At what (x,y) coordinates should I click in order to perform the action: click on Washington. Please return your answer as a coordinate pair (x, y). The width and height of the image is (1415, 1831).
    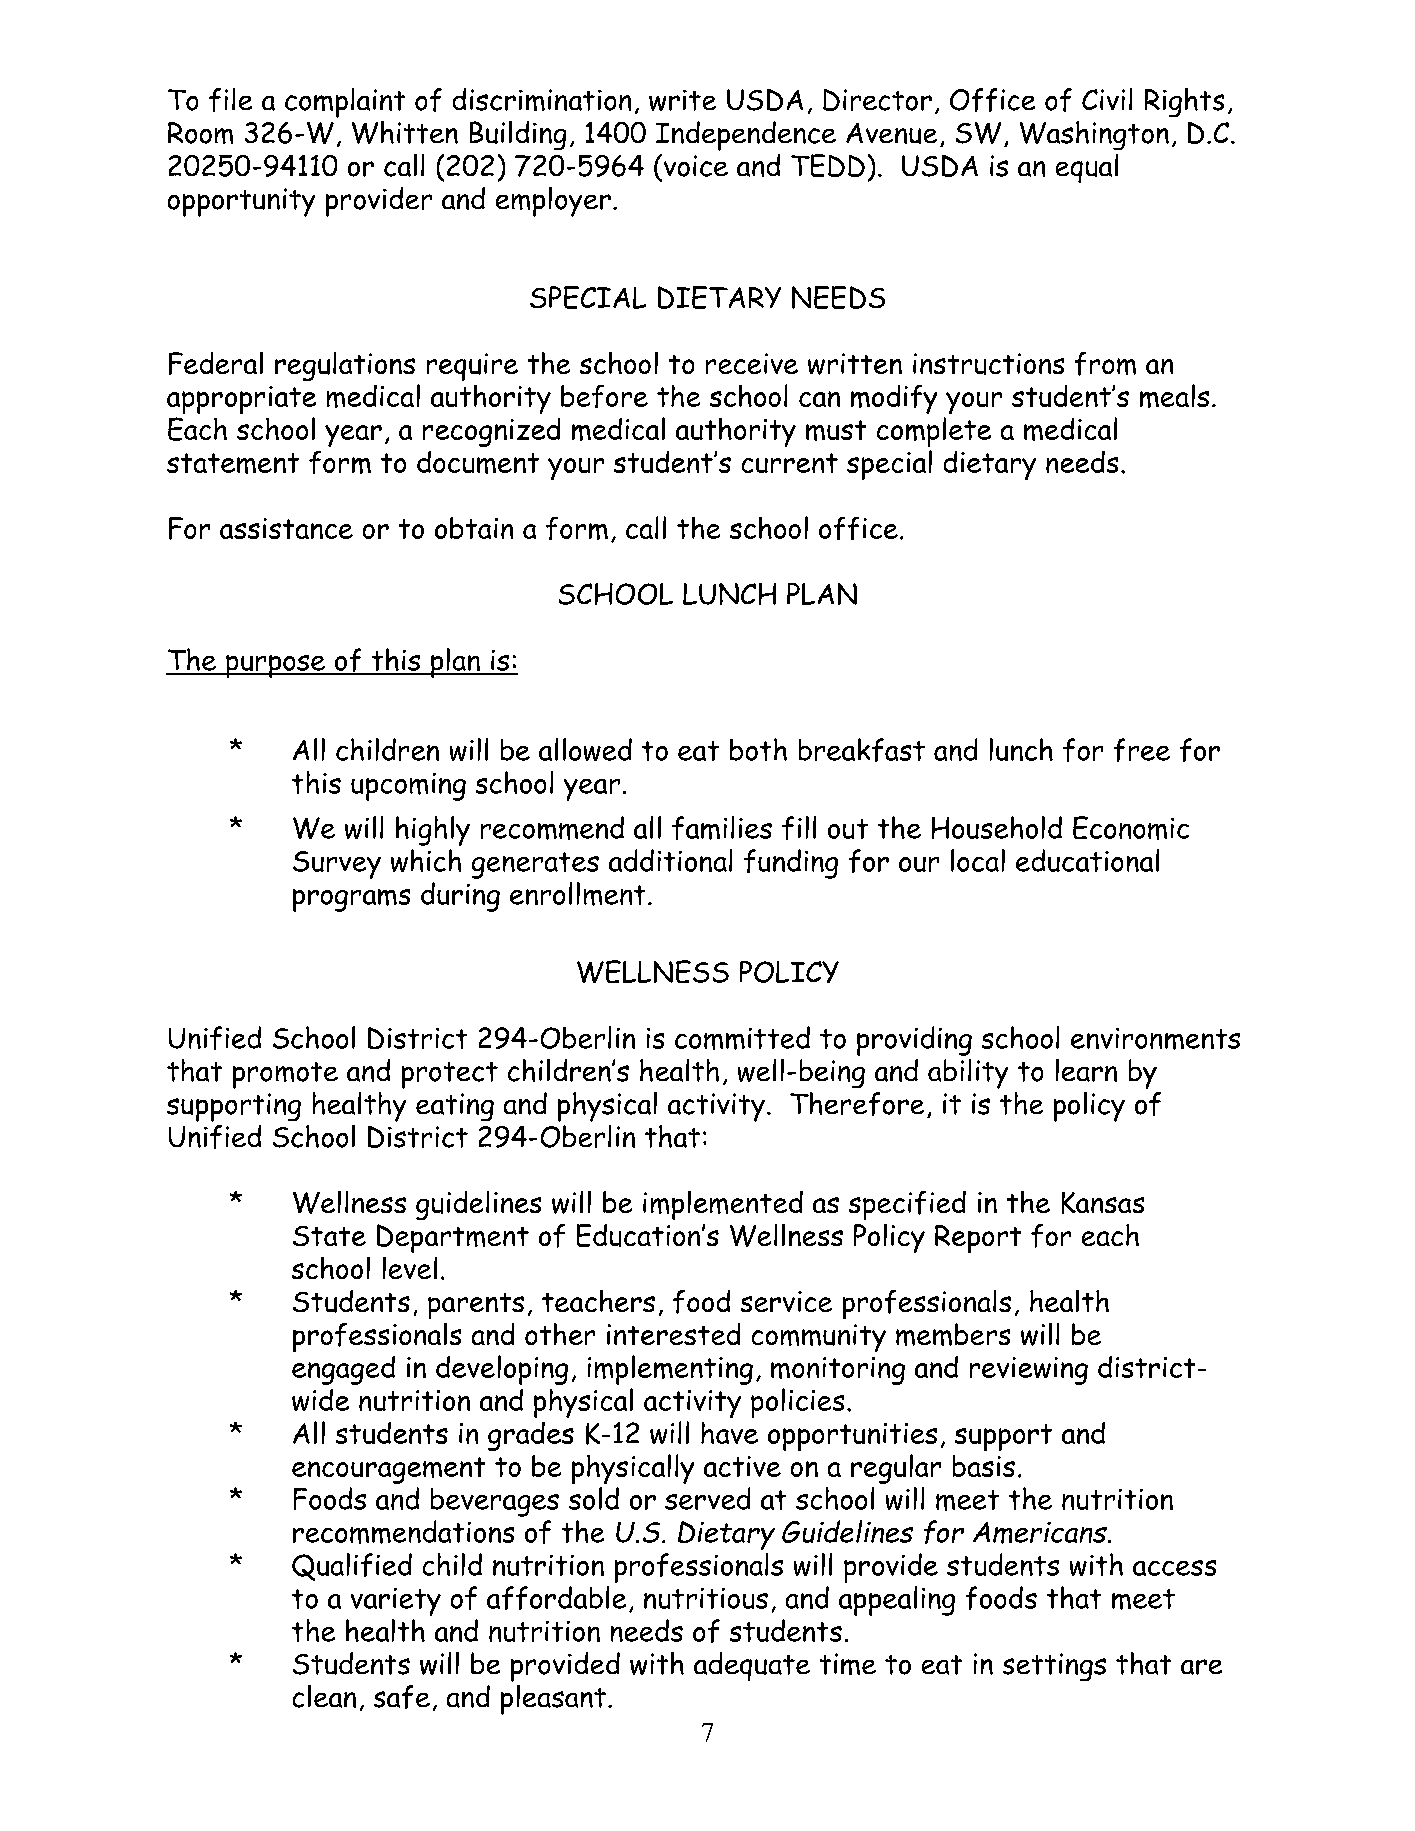
    Looking at the image, I should click on (1094, 135).
